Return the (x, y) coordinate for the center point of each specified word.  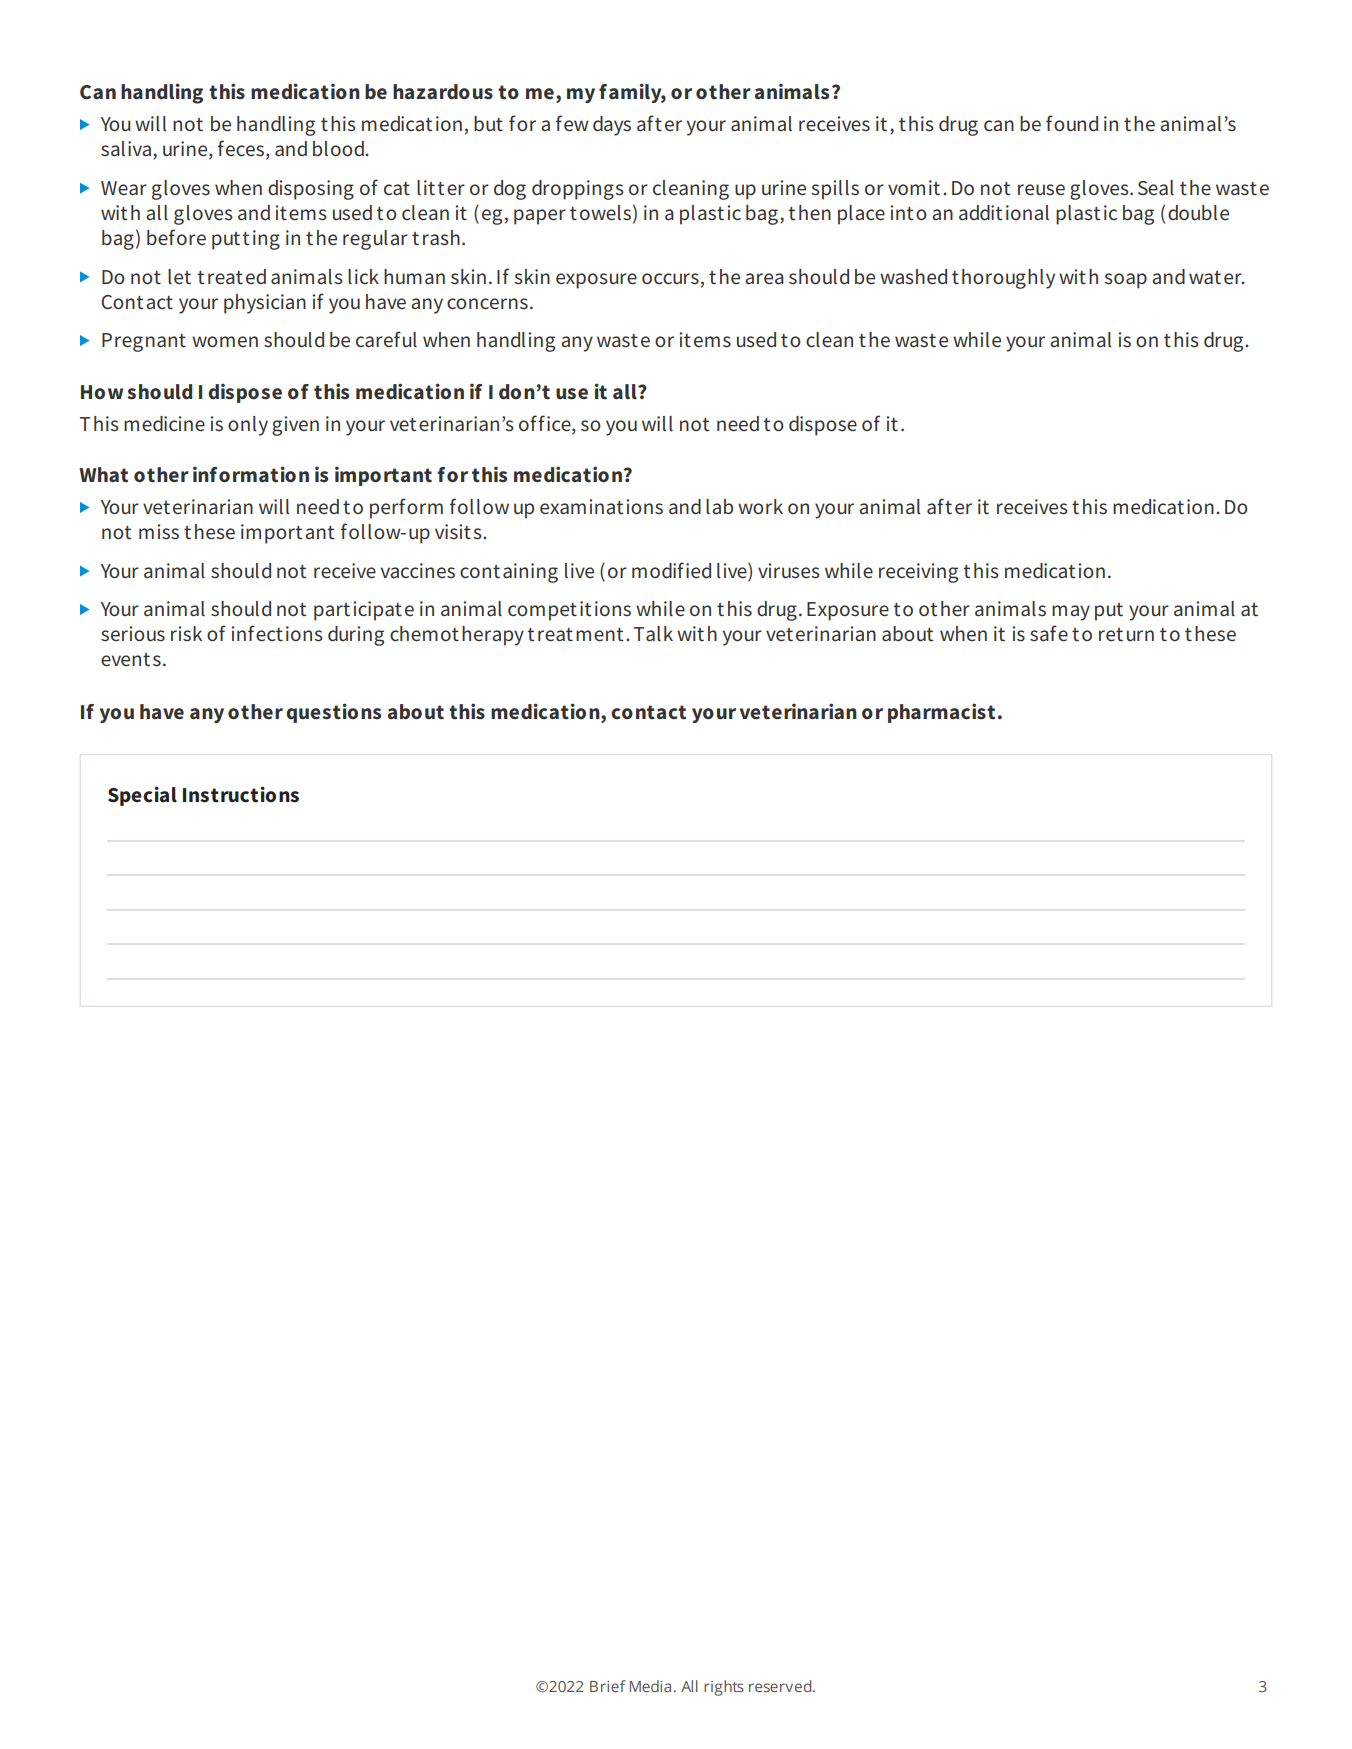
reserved (781, 1686)
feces (241, 148)
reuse (1041, 190)
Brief (608, 1686)
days (612, 126)
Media (650, 1686)
